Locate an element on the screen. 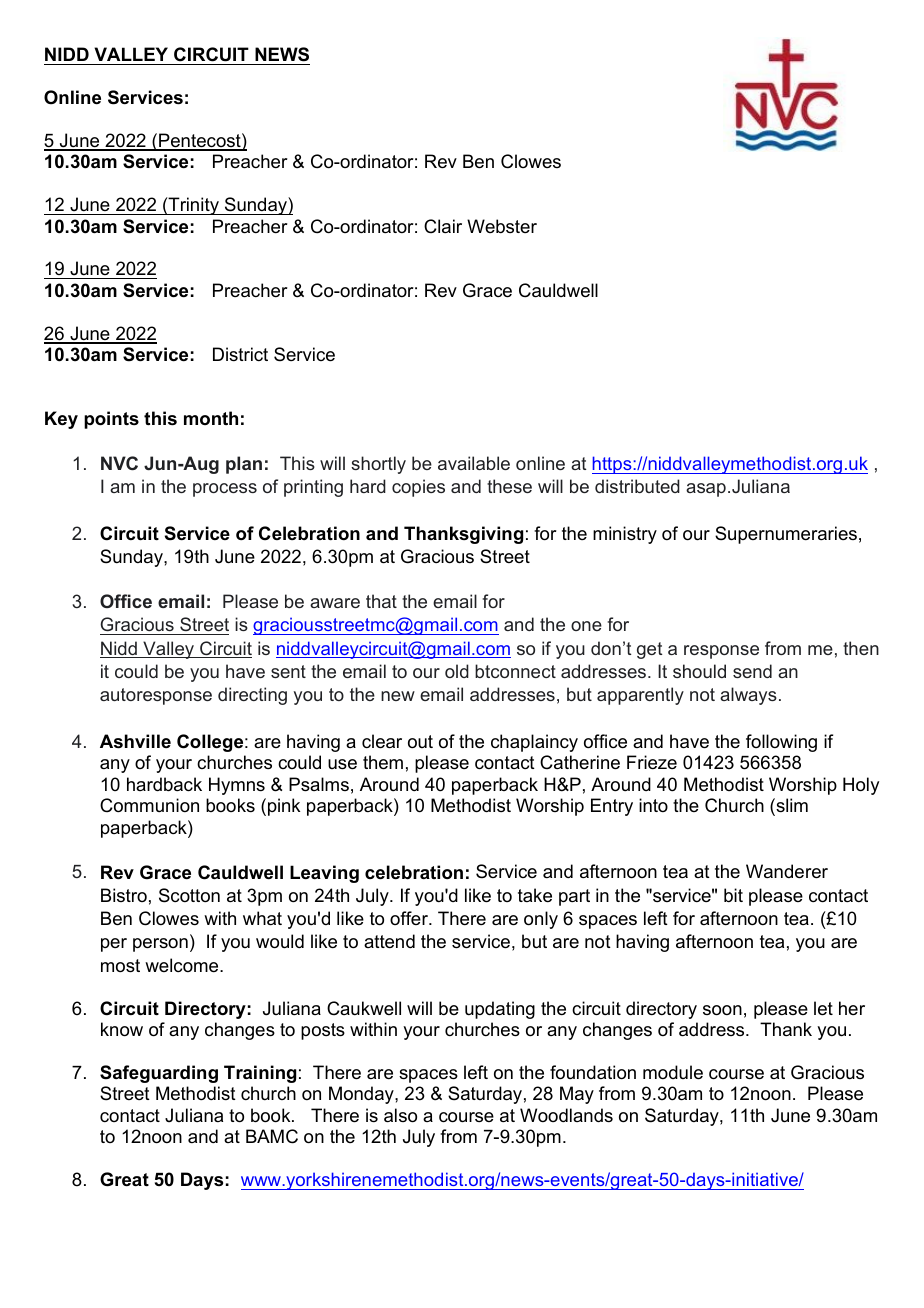 Image resolution: width=924 pixels, height=1308 pixels. District is located at coordinates (240, 354).
